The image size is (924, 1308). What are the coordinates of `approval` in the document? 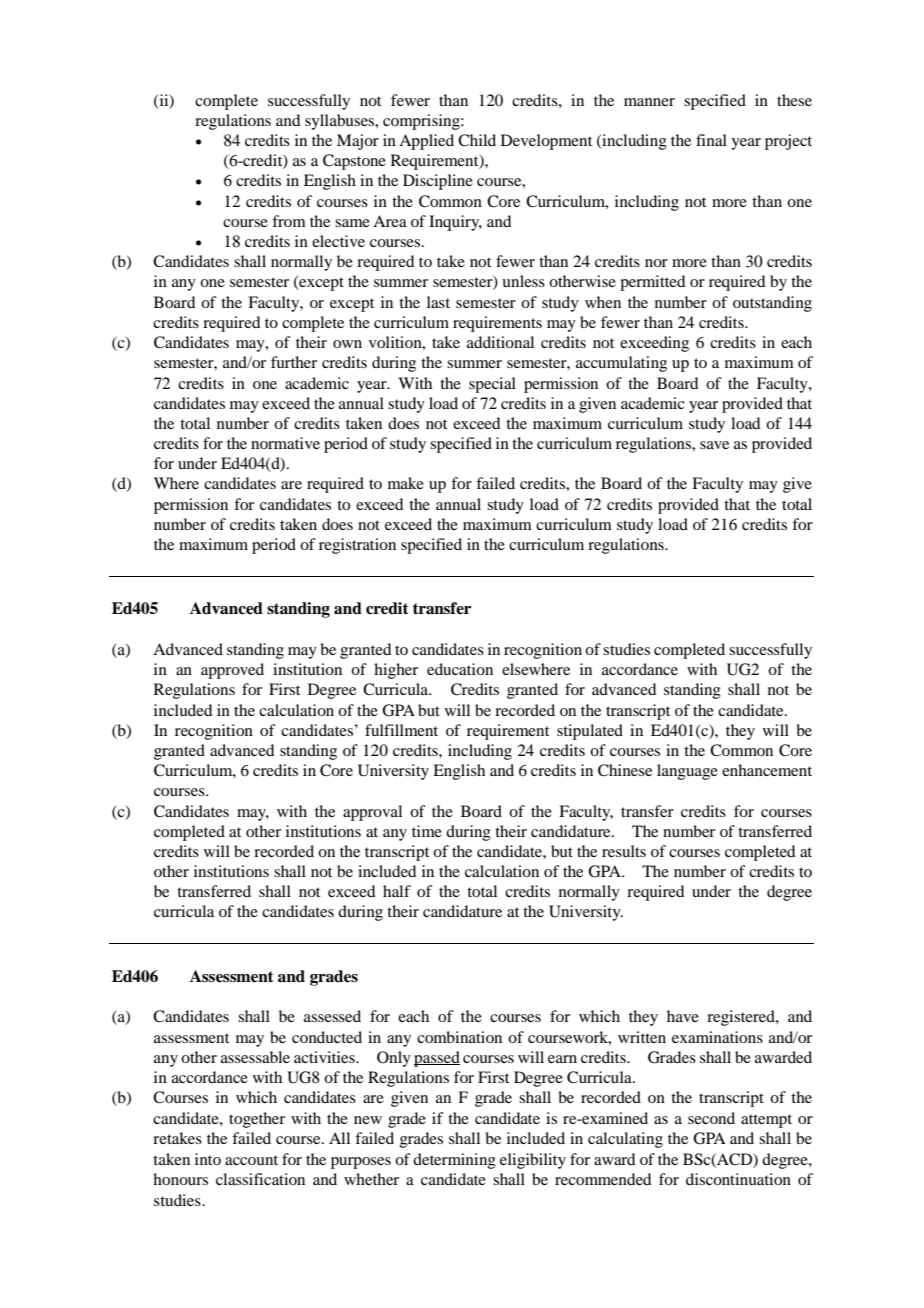 It's located at (372, 813).
